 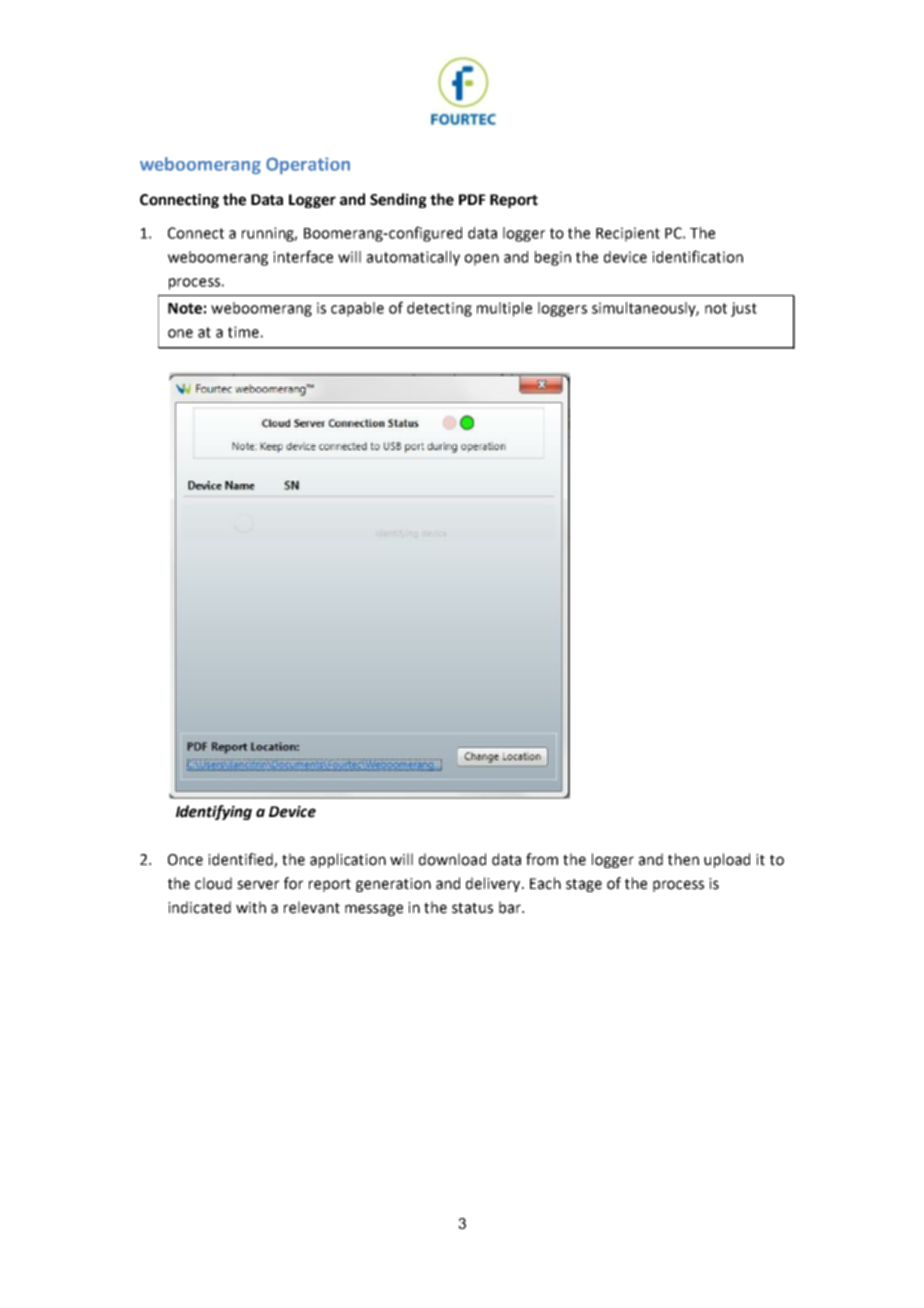 What do you see at coordinates (214, 812) in the screenshot?
I see `Identifying` at bounding box center [214, 812].
